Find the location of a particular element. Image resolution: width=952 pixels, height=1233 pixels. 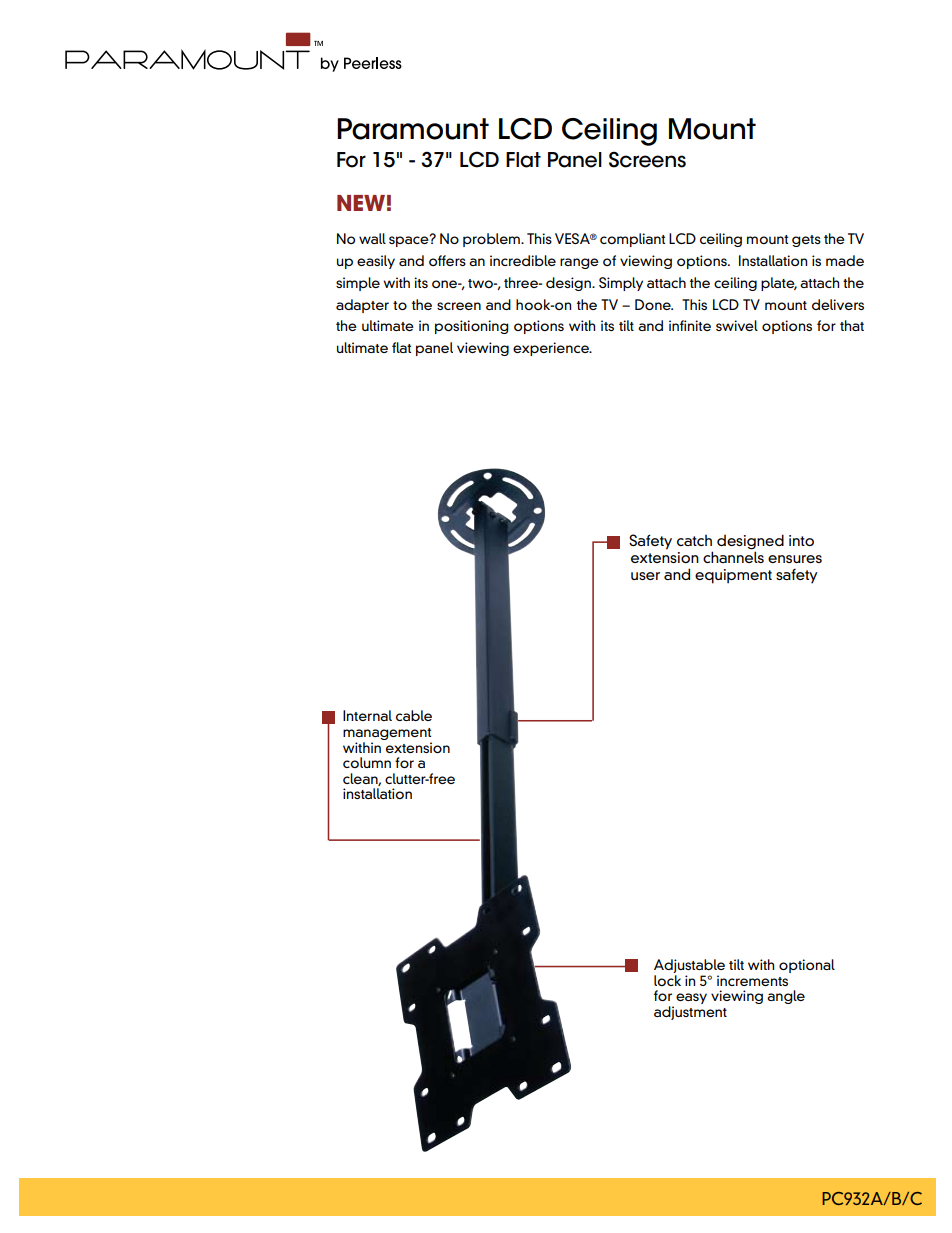

compliant is located at coordinates (632, 240).
